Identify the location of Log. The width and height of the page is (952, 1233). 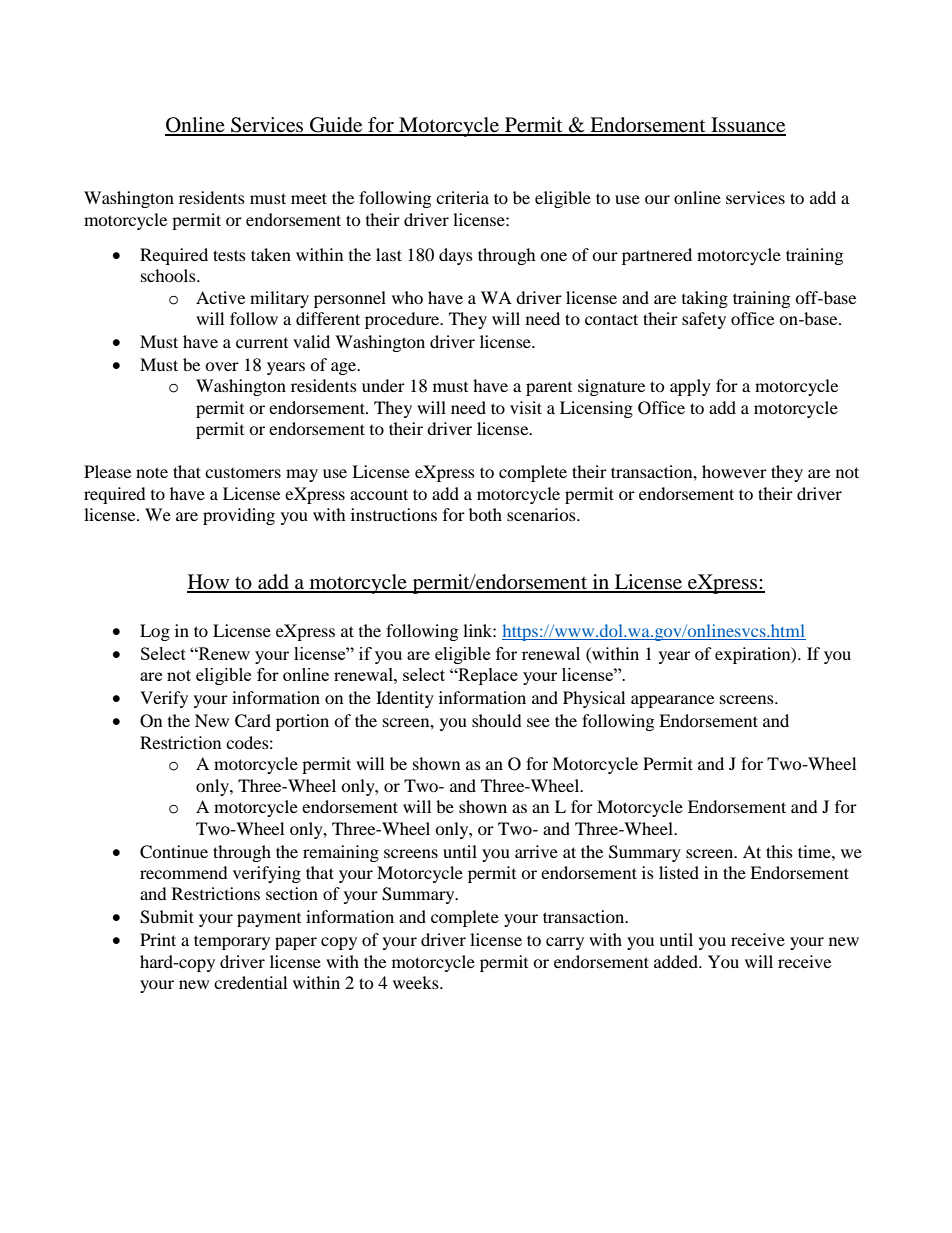
(155, 632).
